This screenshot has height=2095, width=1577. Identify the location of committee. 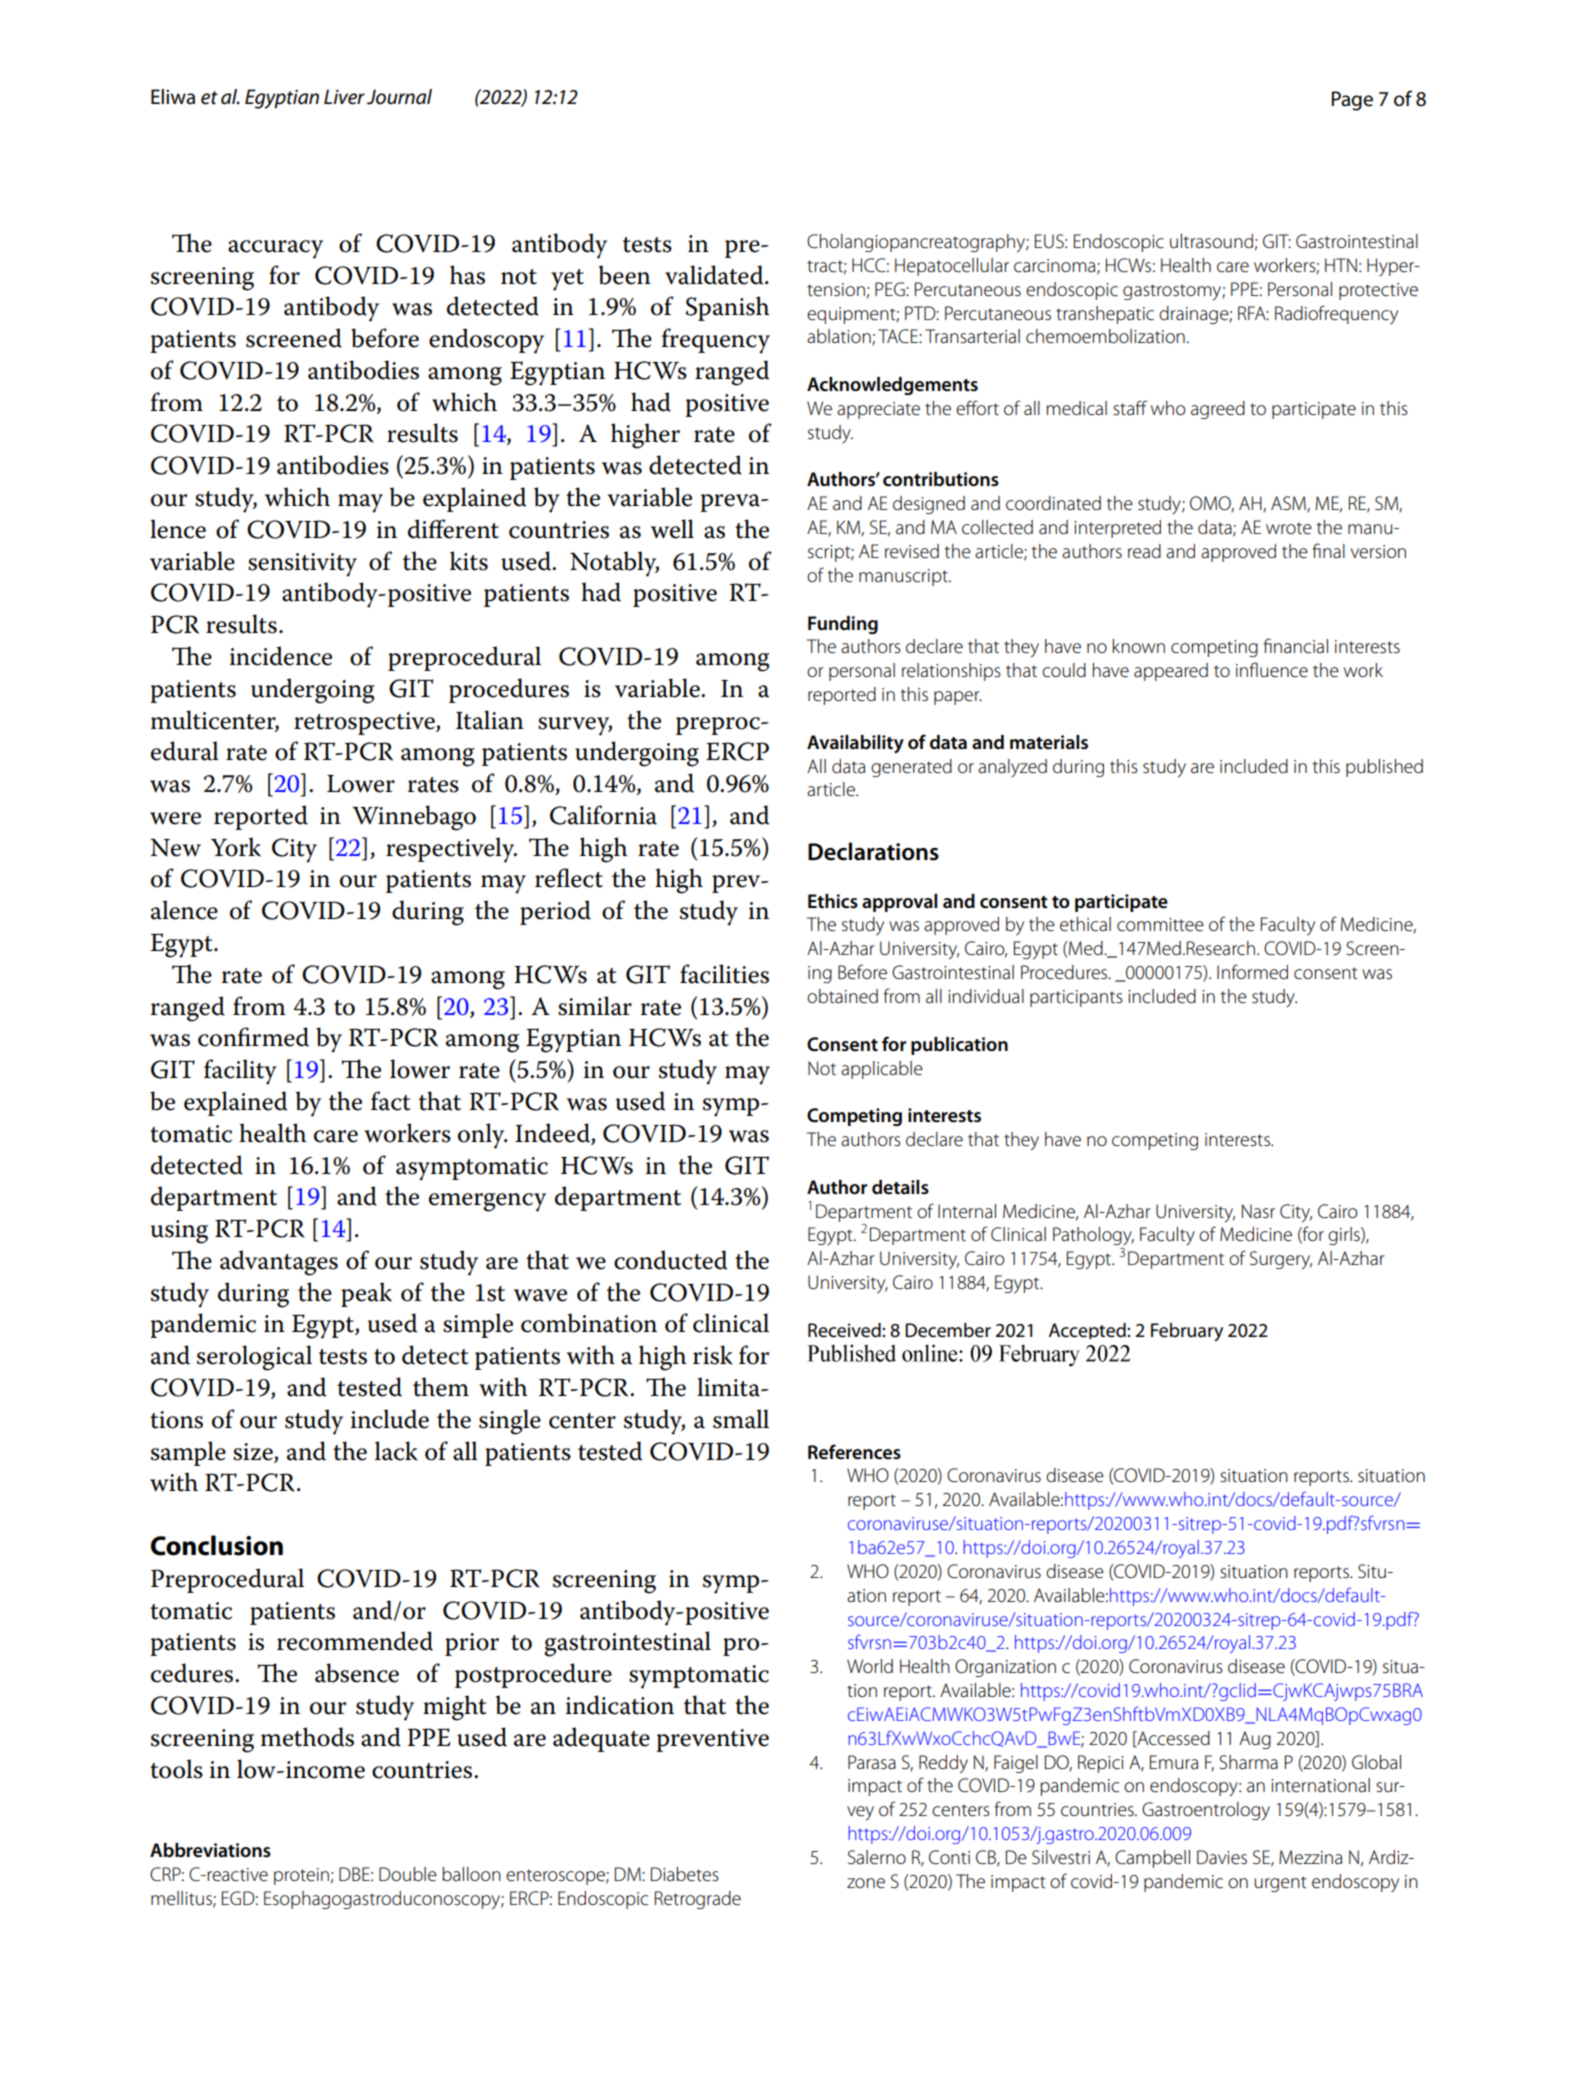
(1160, 925).
